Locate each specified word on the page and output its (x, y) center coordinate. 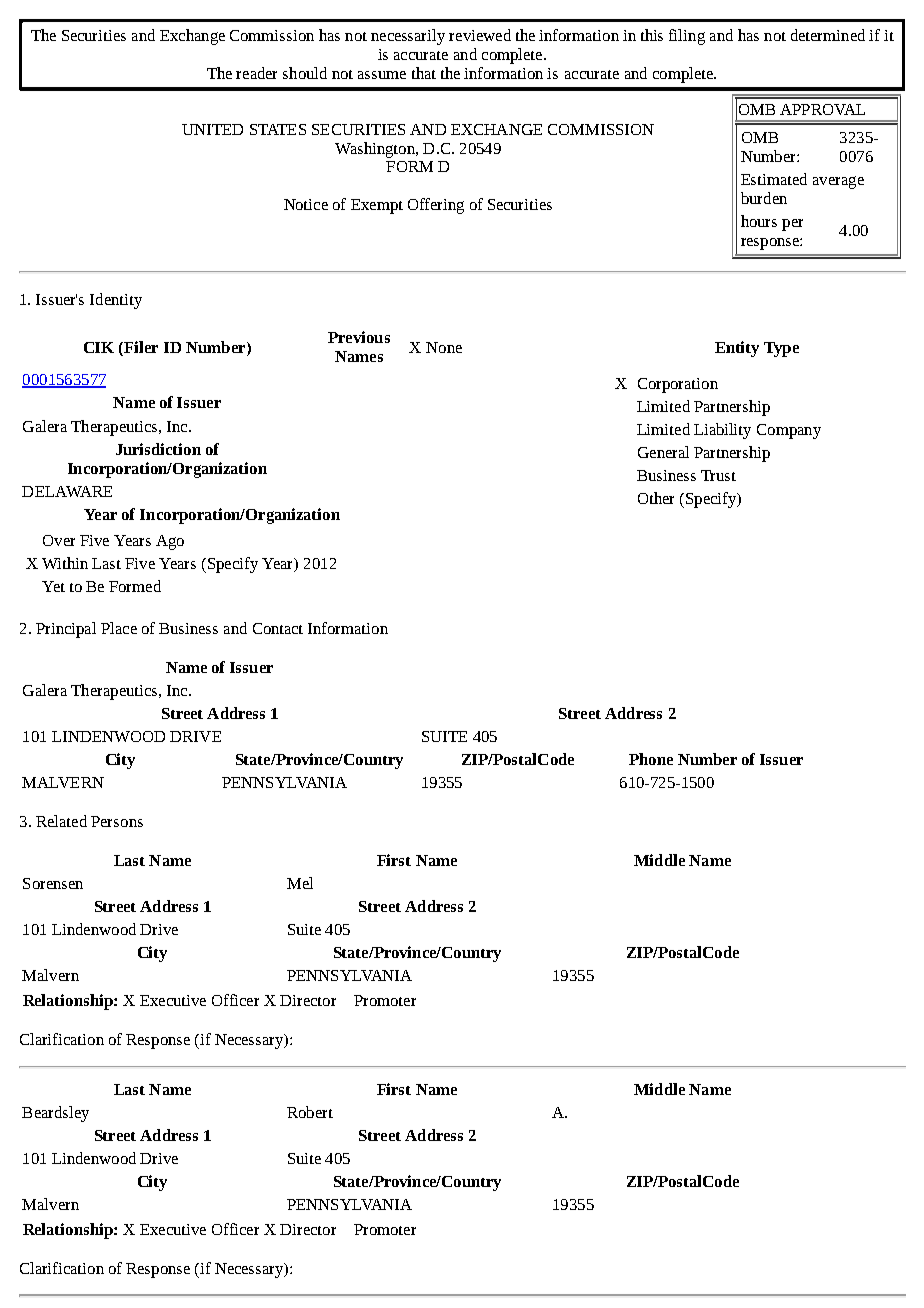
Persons (117, 821)
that (424, 73)
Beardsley (55, 1114)
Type (781, 349)
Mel (300, 883)
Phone (651, 759)
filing (687, 37)
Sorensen (53, 883)
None (444, 347)
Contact (278, 628)
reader (256, 73)
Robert (310, 1112)
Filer (140, 347)
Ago (170, 542)
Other (656, 498)
